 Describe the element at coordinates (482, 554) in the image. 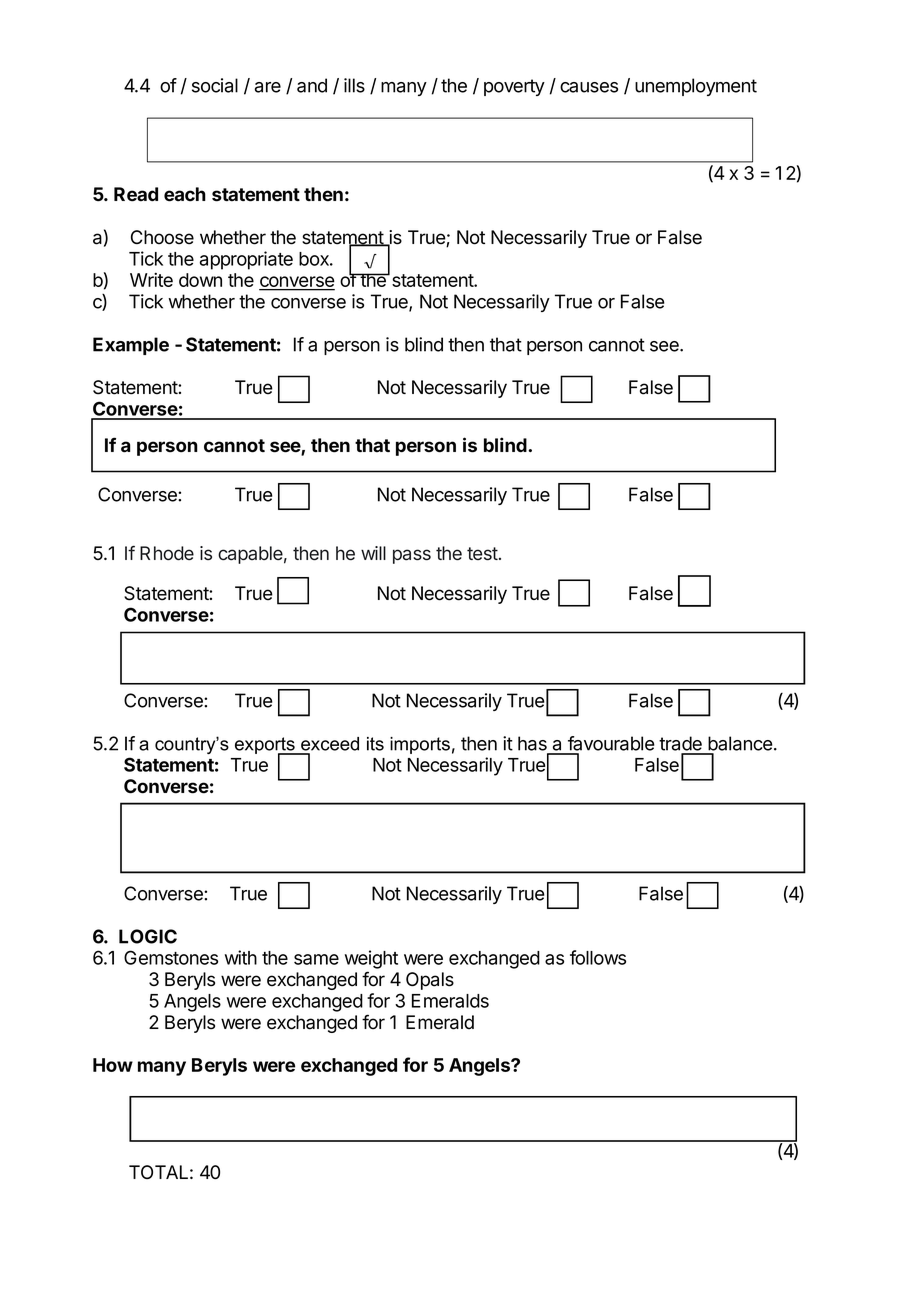

I see `test` at that location.
